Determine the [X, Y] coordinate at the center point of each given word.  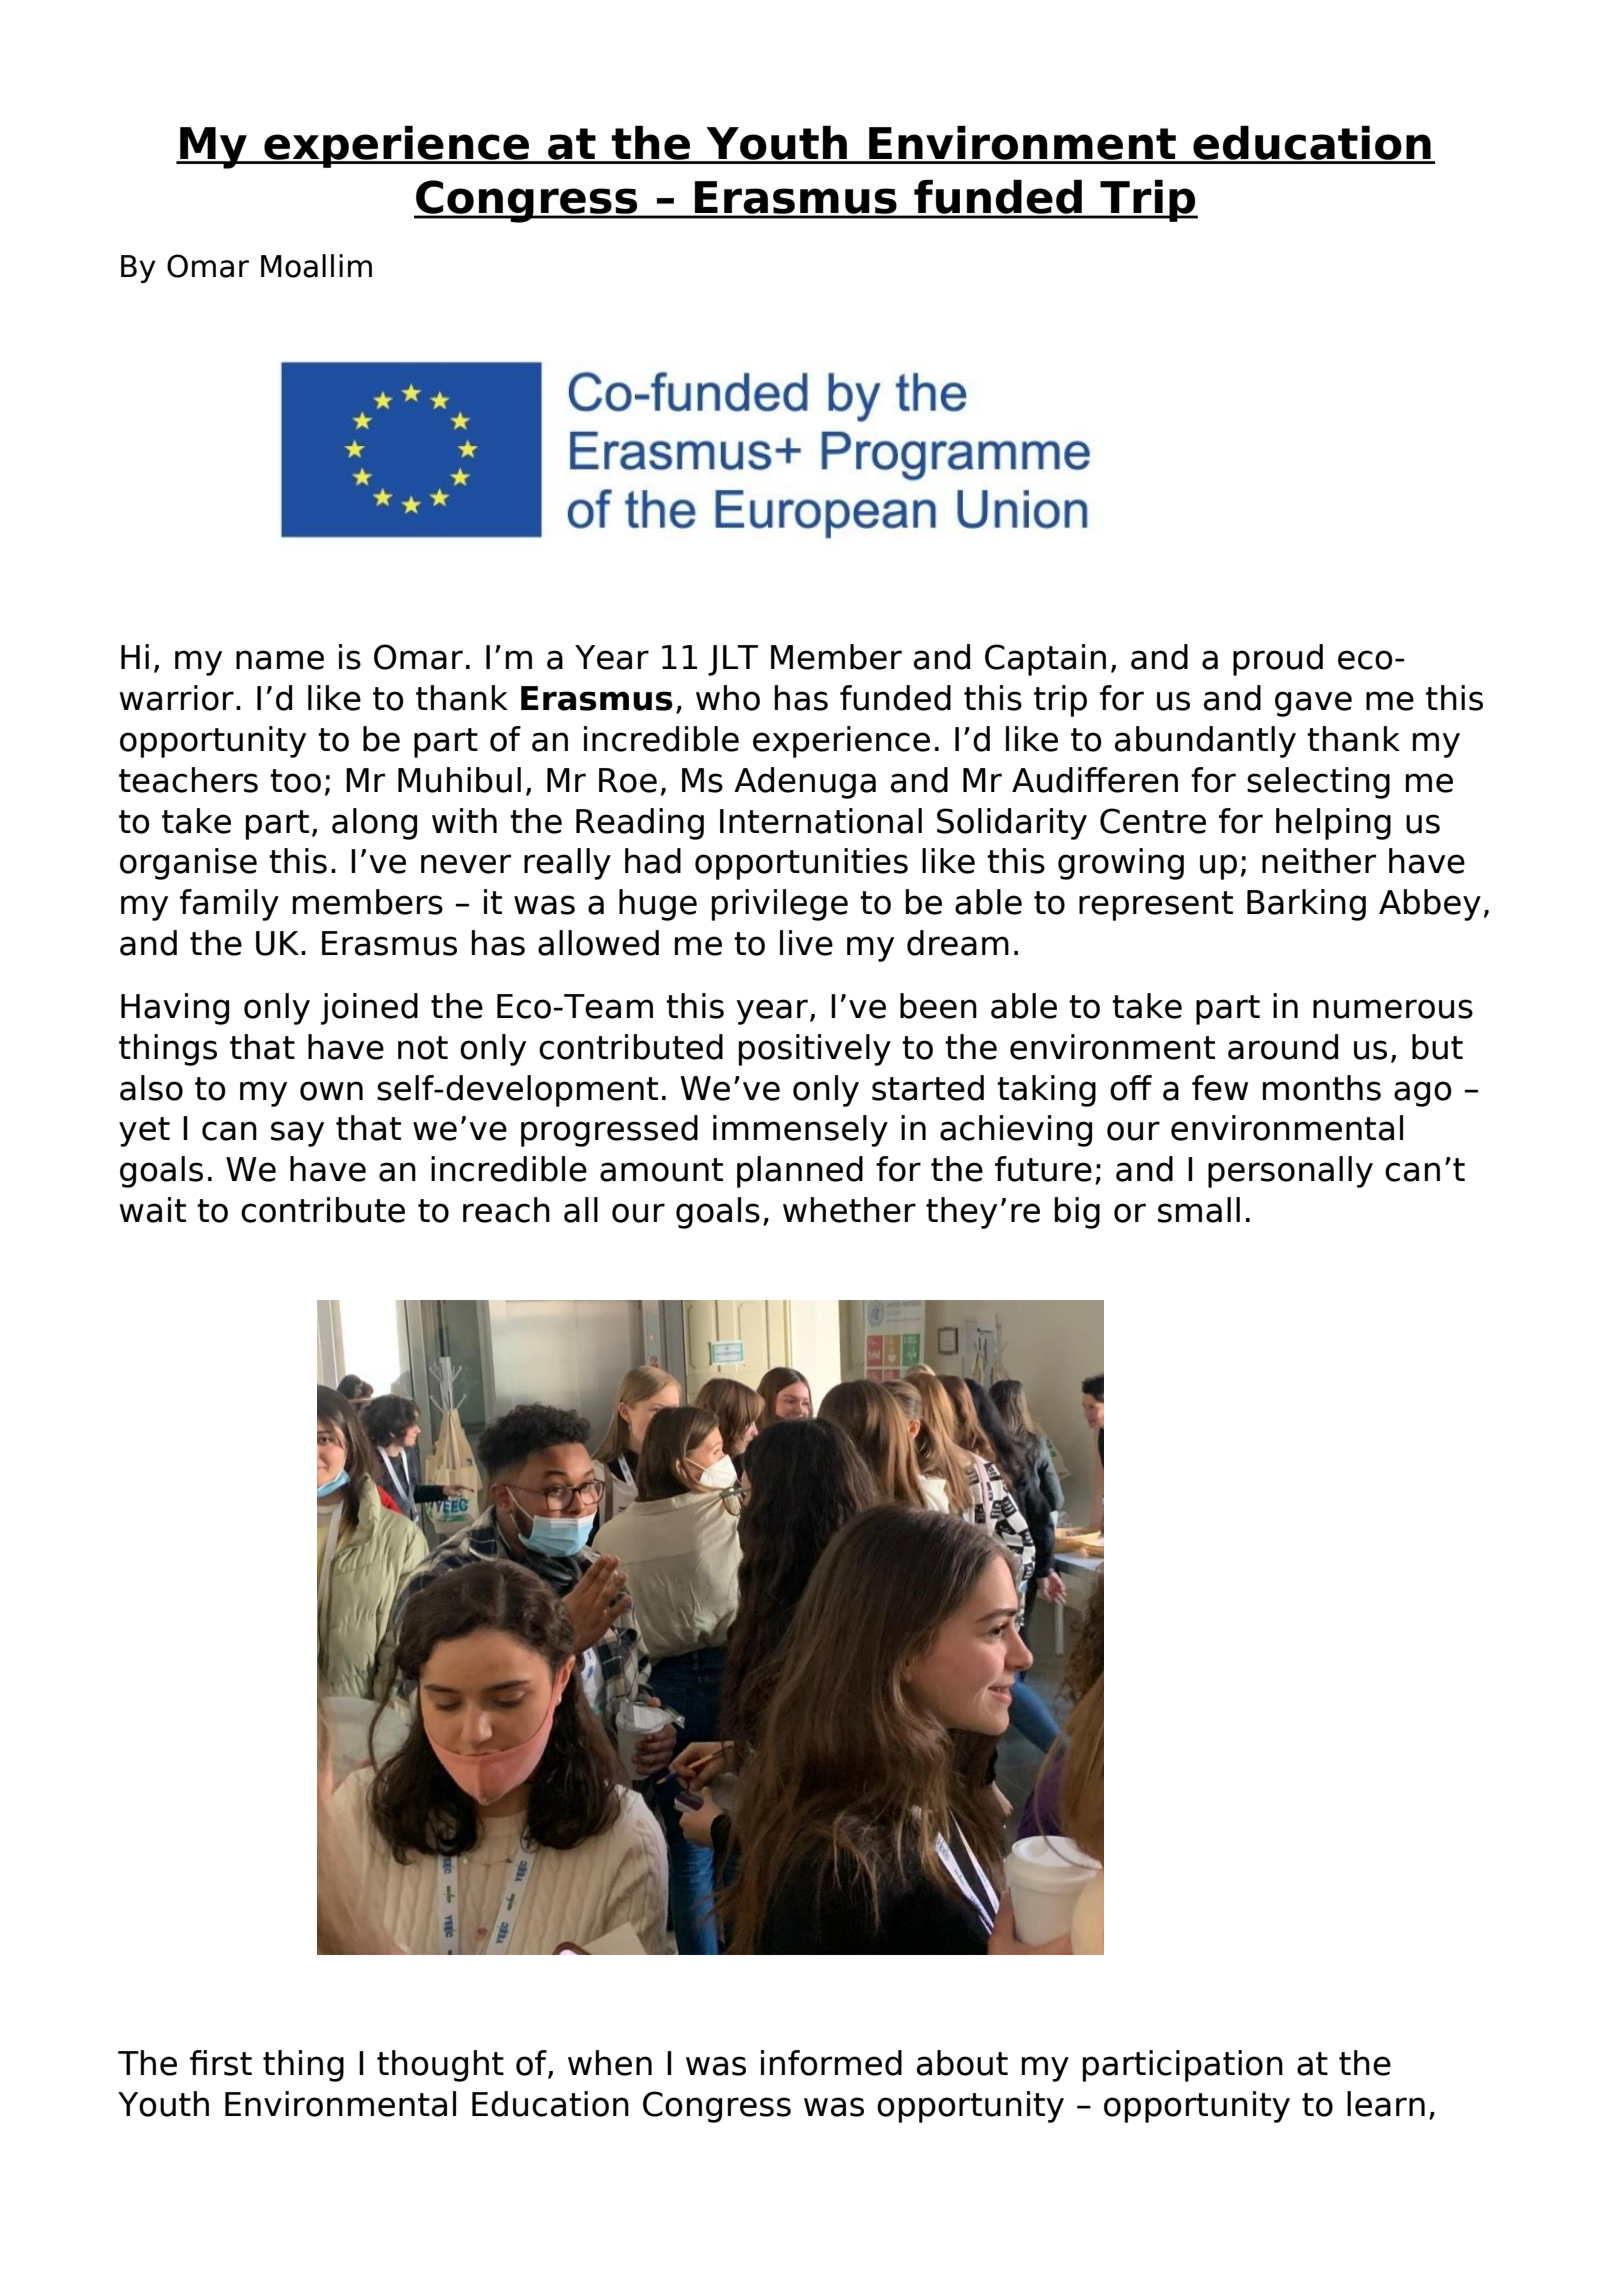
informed [831, 2063]
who [728, 698]
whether [849, 1210]
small [1199, 1210]
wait [152, 1210]
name [280, 660]
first [221, 2063]
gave [1313, 704]
